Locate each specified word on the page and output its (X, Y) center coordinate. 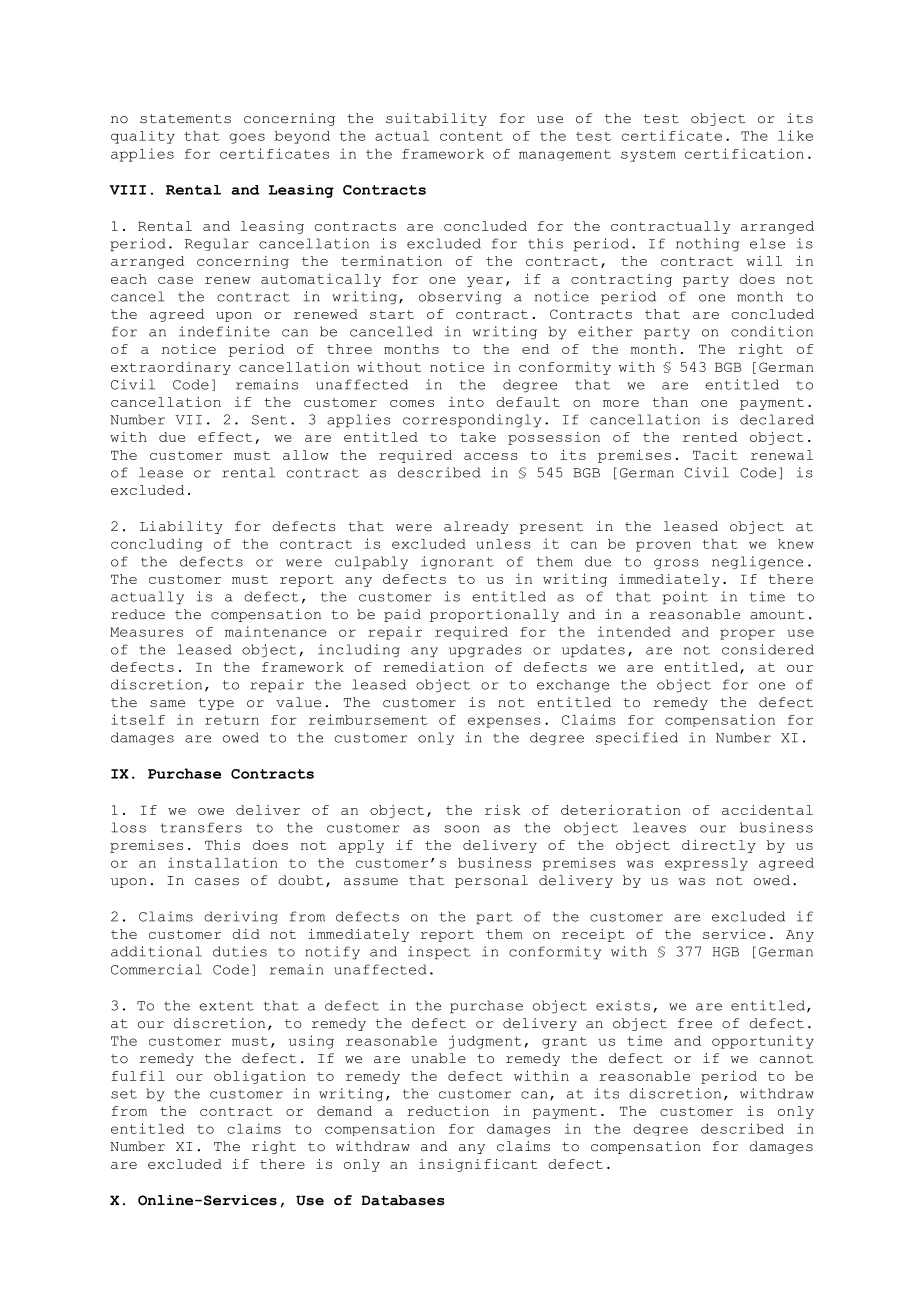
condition (772, 331)
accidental (767, 810)
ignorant (457, 563)
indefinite (224, 331)
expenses (504, 722)
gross (676, 564)
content (471, 136)
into (466, 402)
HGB (726, 952)
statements (185, 119)
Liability (181, 527)
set (124, 1094)
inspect (439, 953)
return (232, 720)
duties (240, 951)
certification (744, 153)
